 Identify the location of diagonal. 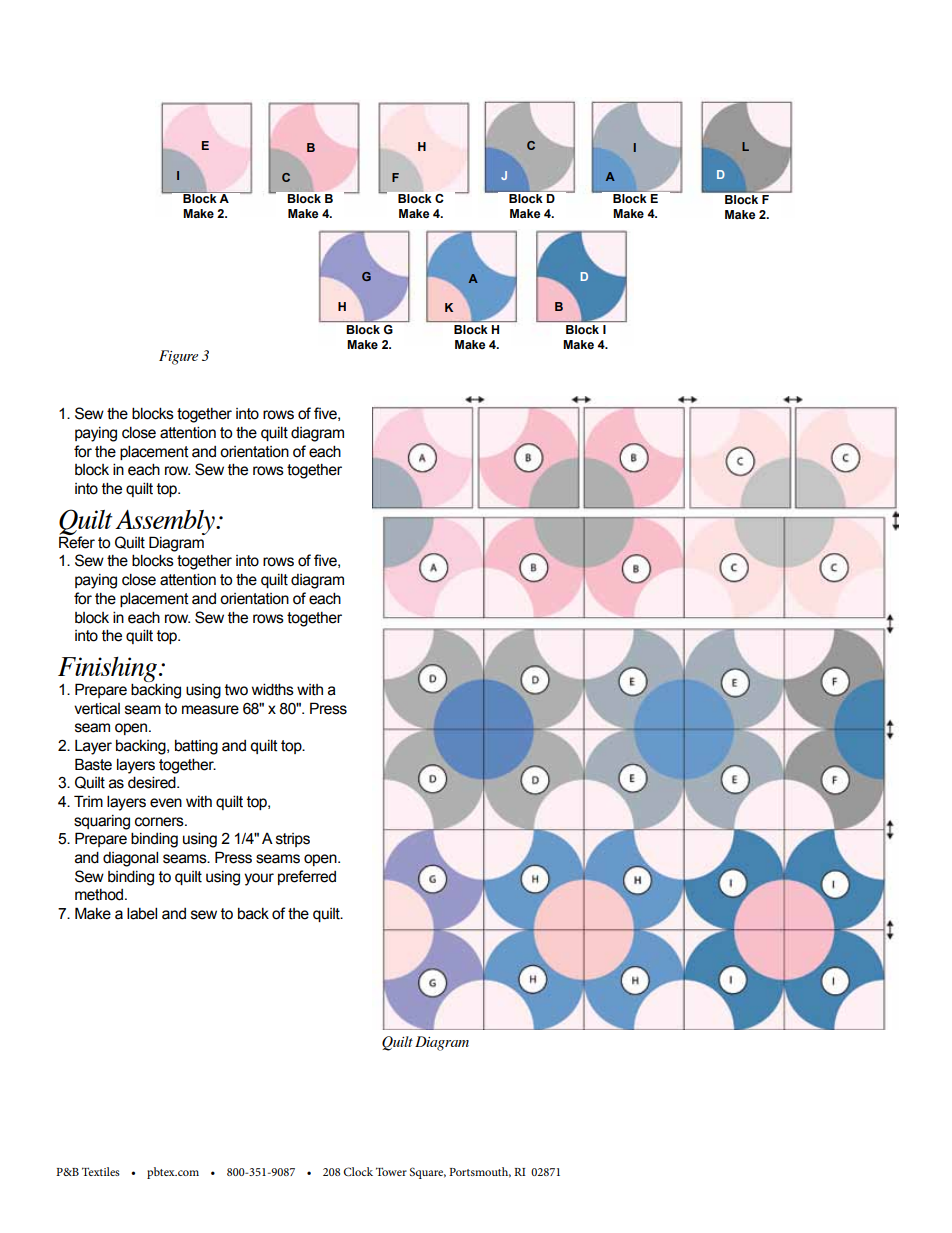
(130, 859).
